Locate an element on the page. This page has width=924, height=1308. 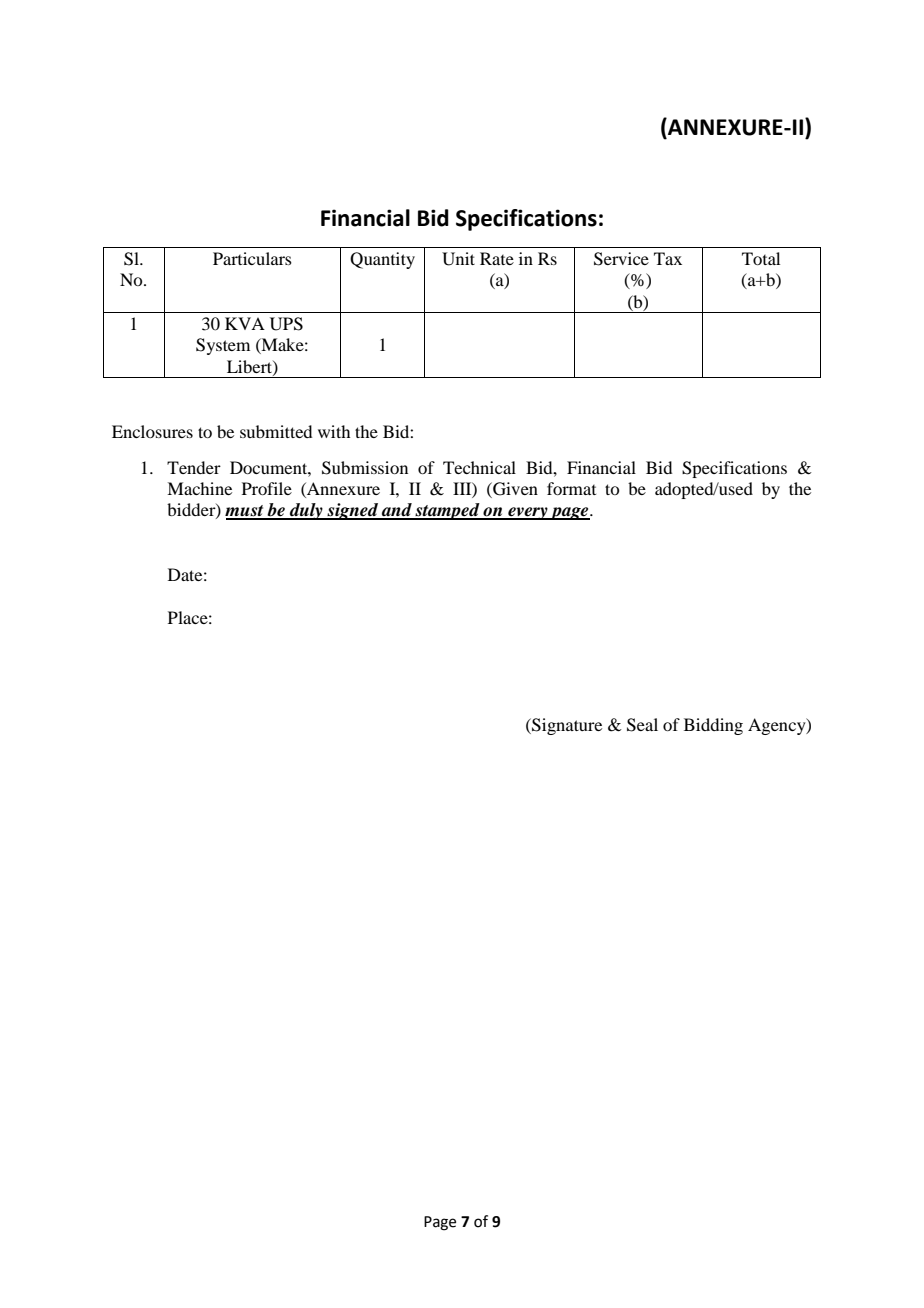
submitted is located at coordinates (276, 431).
